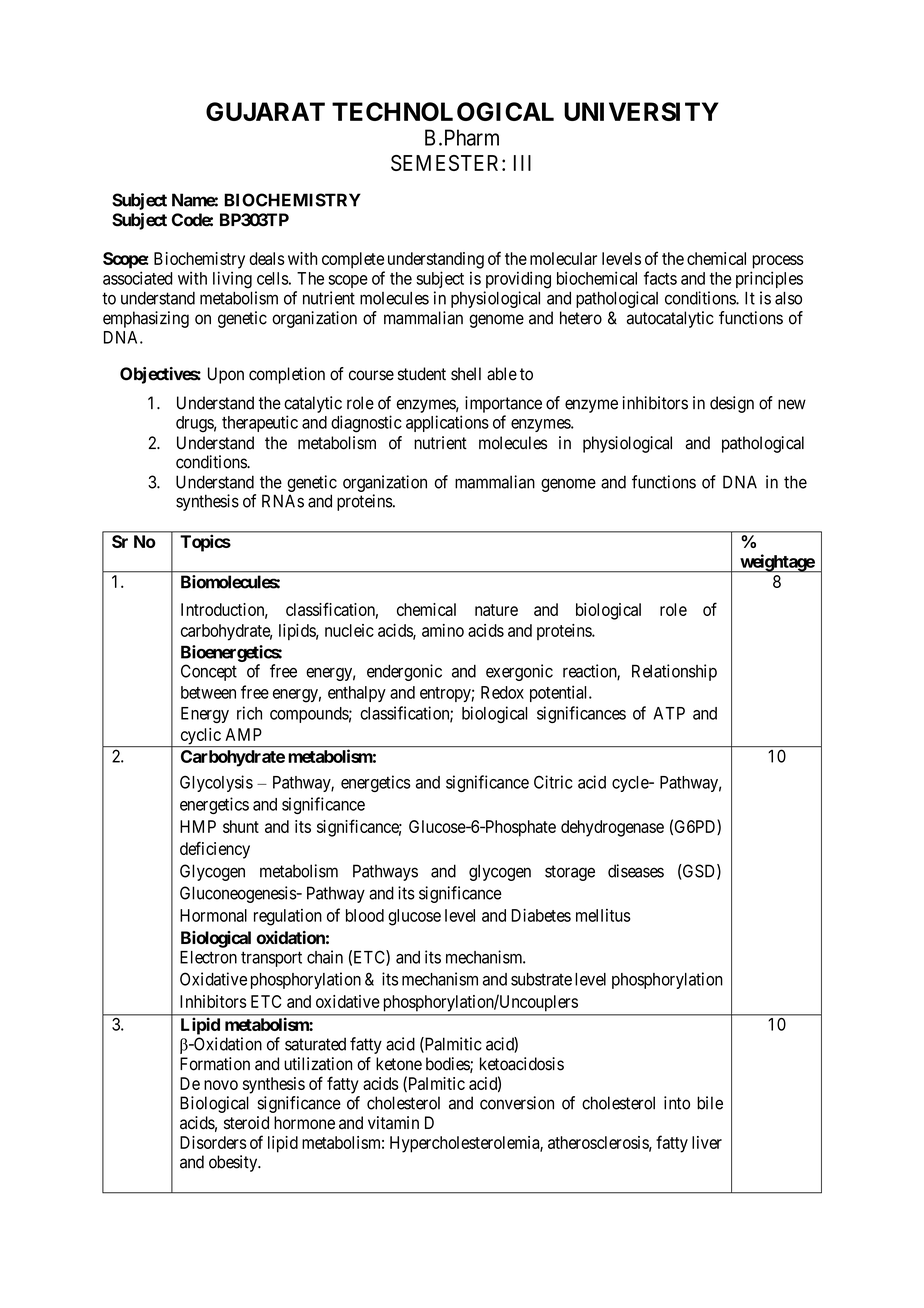 This image has height=1308, width=924. Describe the element at coordinates (674, 672) in the image. I see `Relationship` at that location.
